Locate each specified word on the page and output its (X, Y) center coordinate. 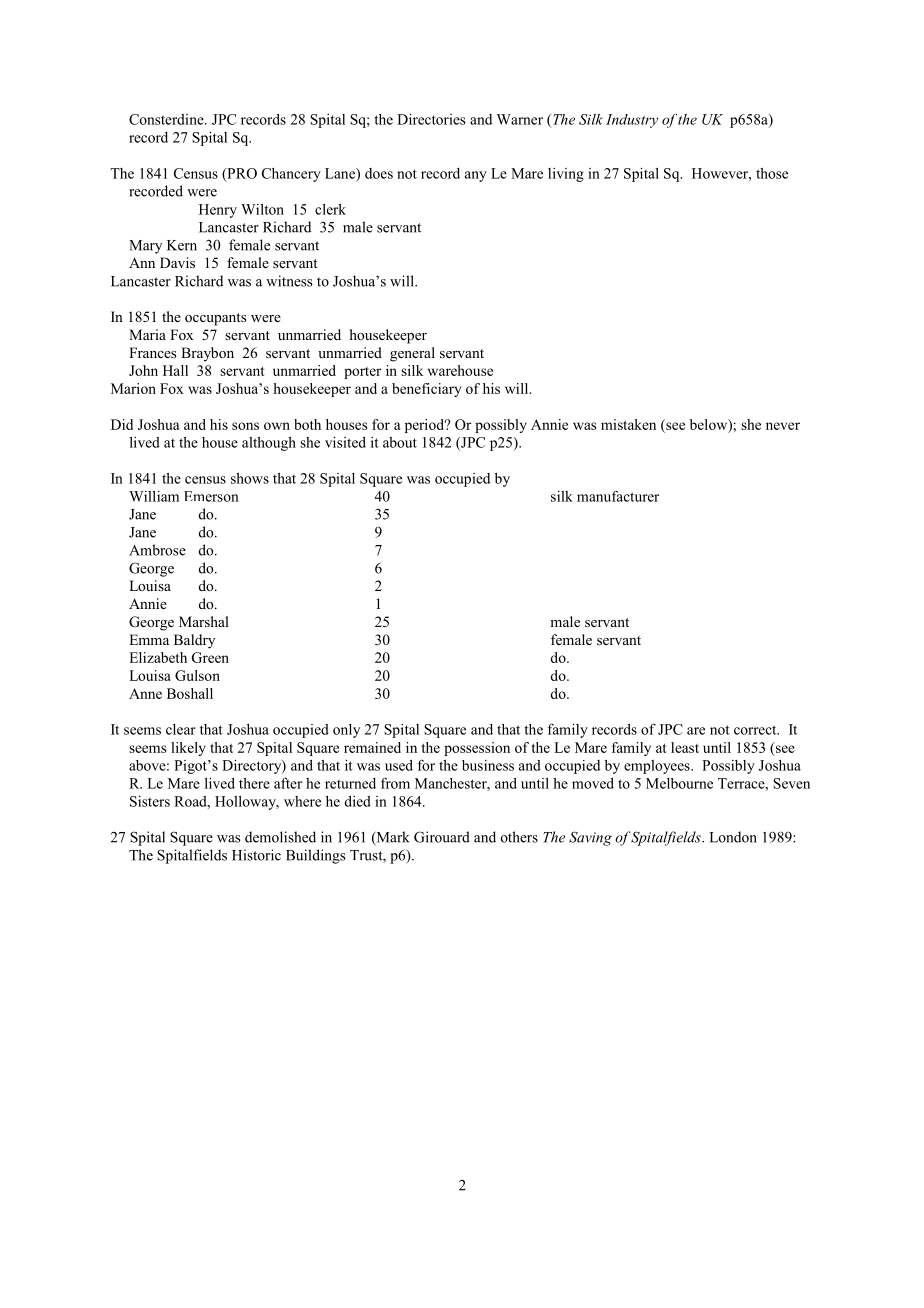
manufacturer (618, 496)
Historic (256, 855)
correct (756, 730)
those (772, 173)
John (143, 370)
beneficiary (426, 390)
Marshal (204, 621)
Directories (431, 119)
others (519, 837)
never (783, 426)
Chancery (291, 175)
